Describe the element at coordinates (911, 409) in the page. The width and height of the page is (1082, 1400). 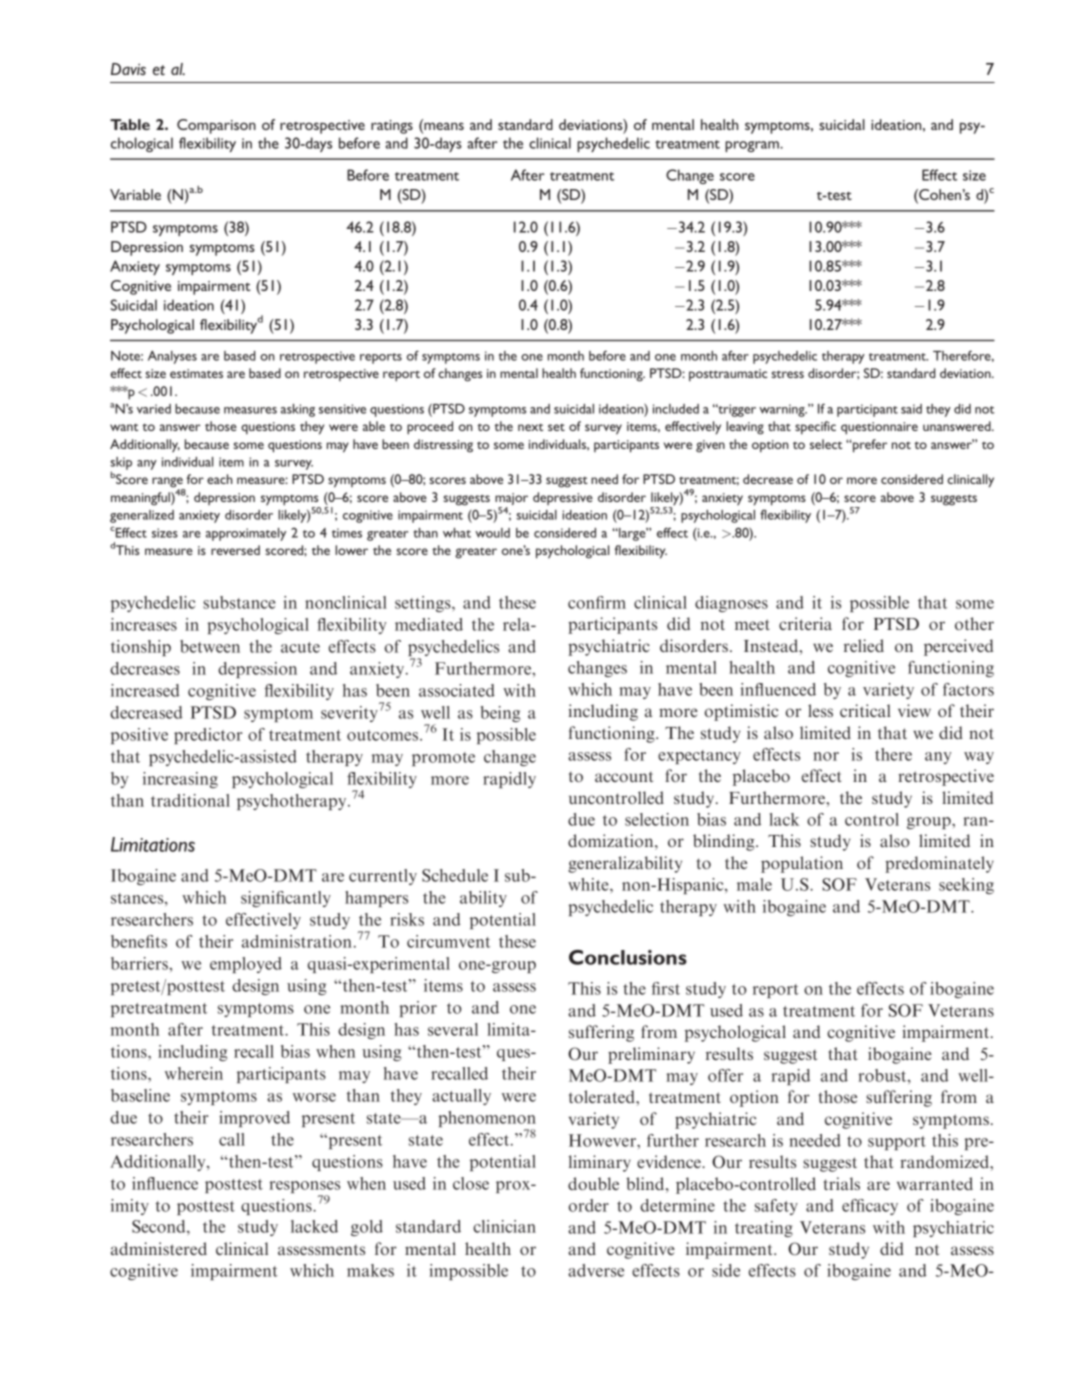
I see `said` at that location.
